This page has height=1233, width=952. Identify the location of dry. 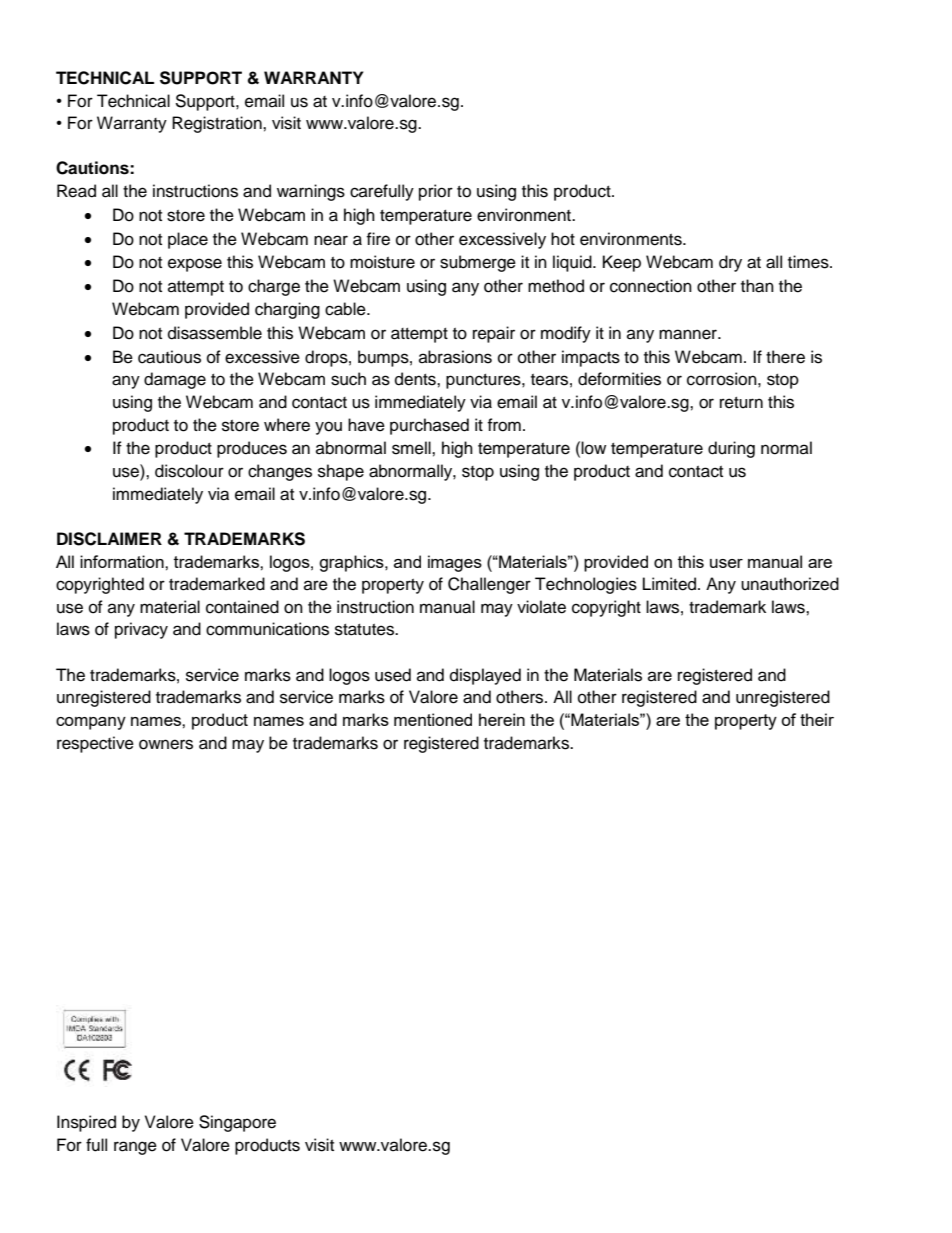
(730, 263).
